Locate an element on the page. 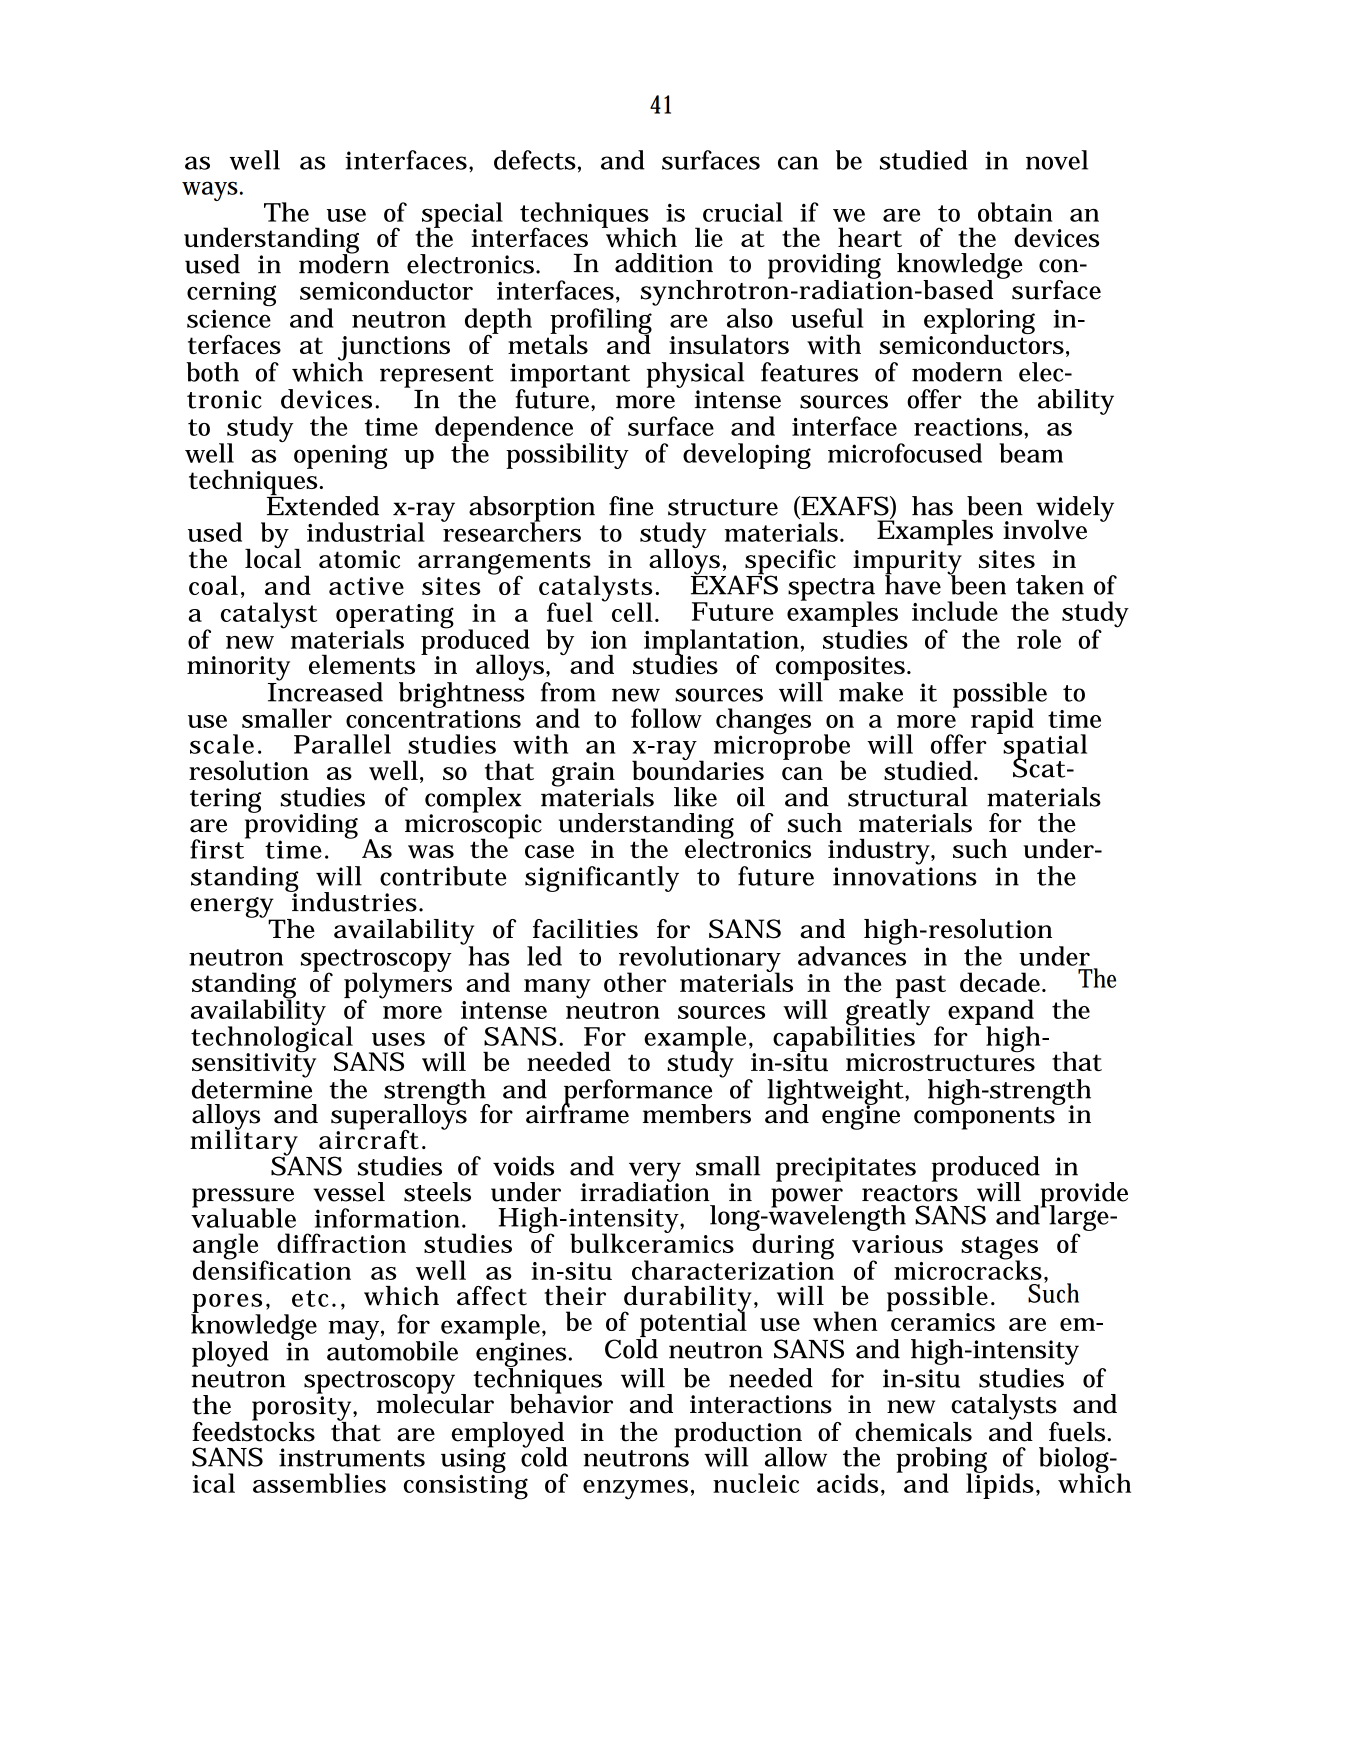  performance is located at coordinates (637, 1093).
